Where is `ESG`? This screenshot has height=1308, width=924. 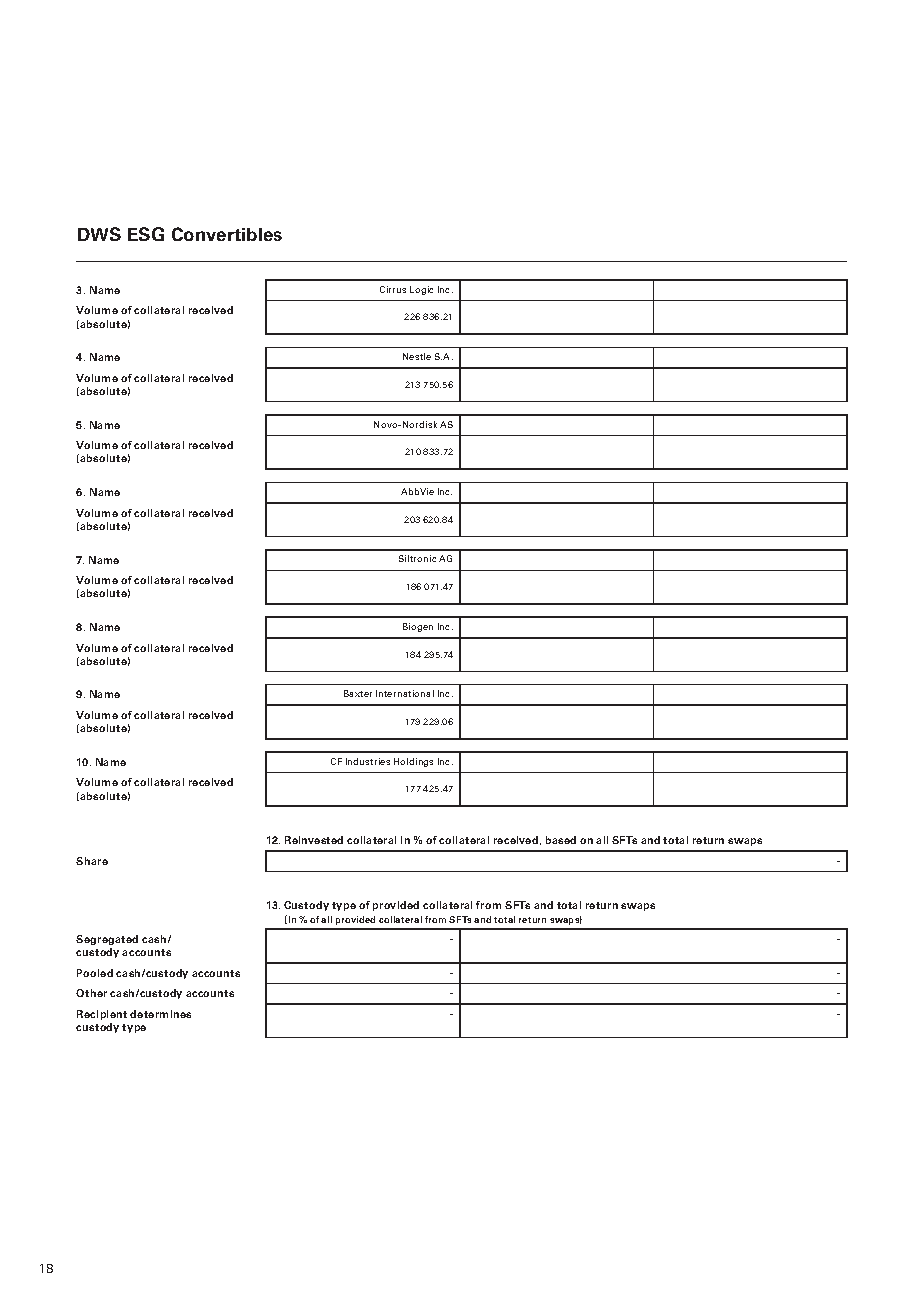 ESG is located at coordinates (146, 234).
